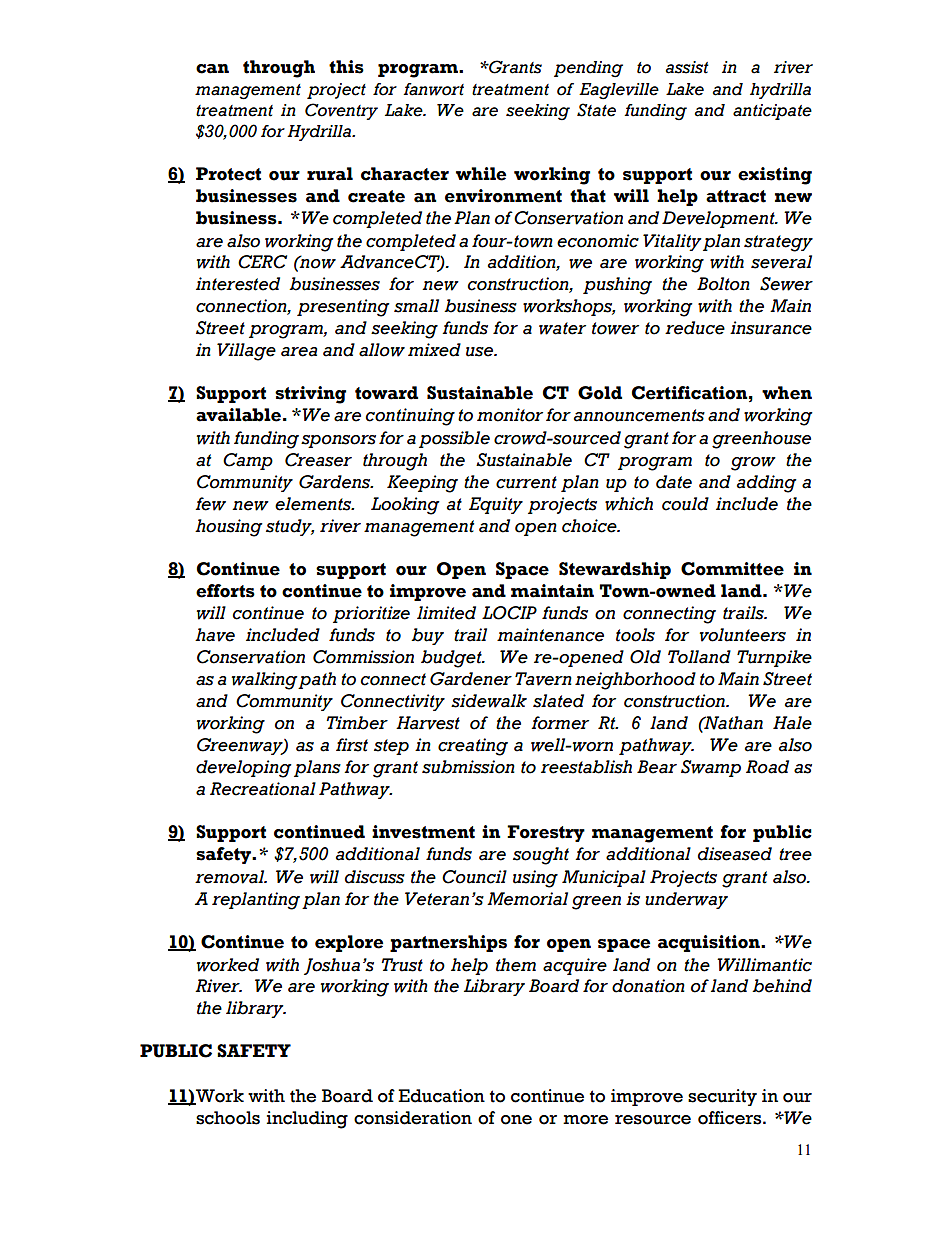  I want to click on including, so click(307, 1120).
